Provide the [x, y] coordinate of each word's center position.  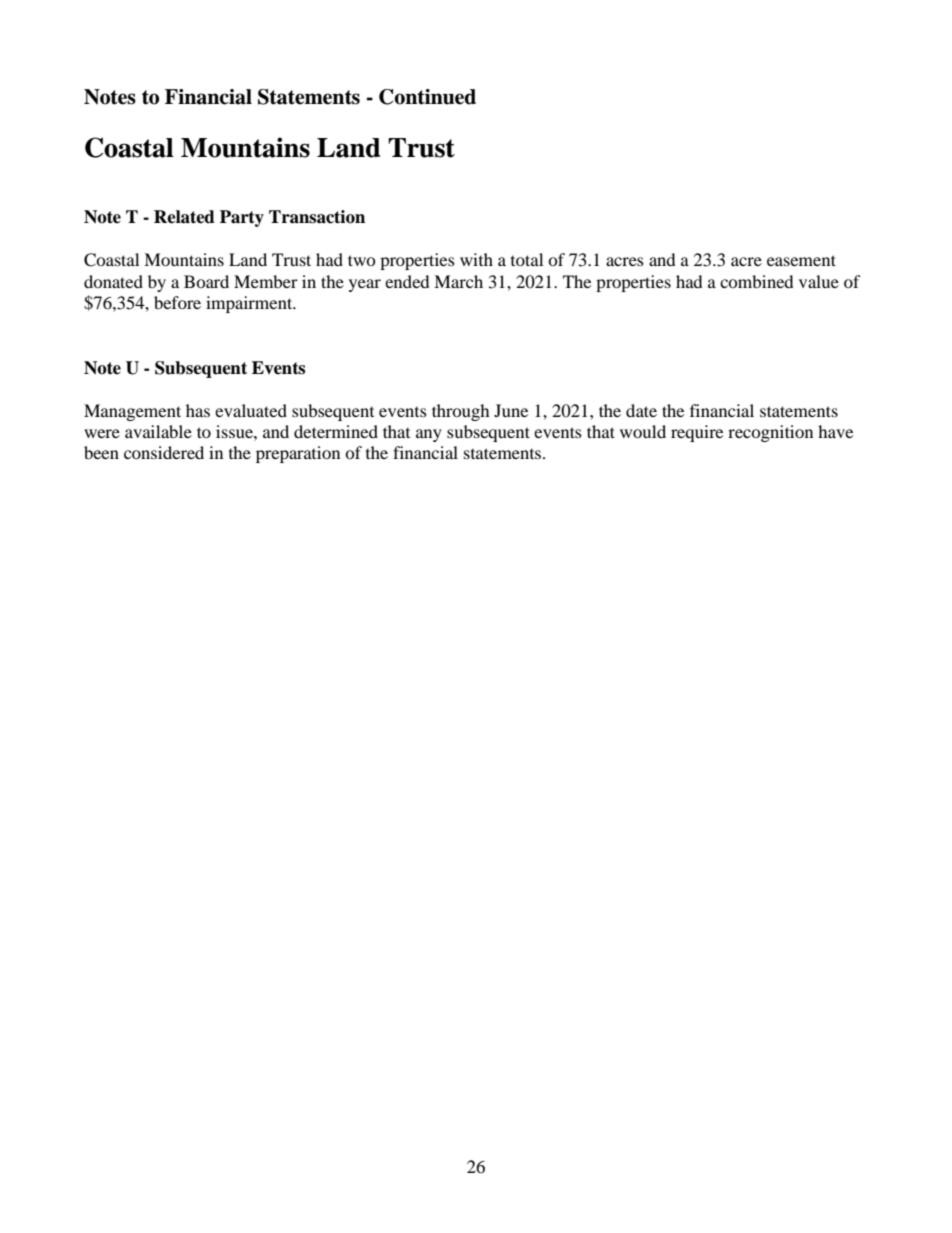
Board [206, 281]
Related [184, 217]
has [198, 410]
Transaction [317, 217]
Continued [427, 97]
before [177, 302]
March [458, 281]
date [641, 410]
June [511, 410]
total [527, 259]
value [819, 281]
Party [242, 218]
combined [757, 281]
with [476, 259]
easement [801, 260]
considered [164, 452]
